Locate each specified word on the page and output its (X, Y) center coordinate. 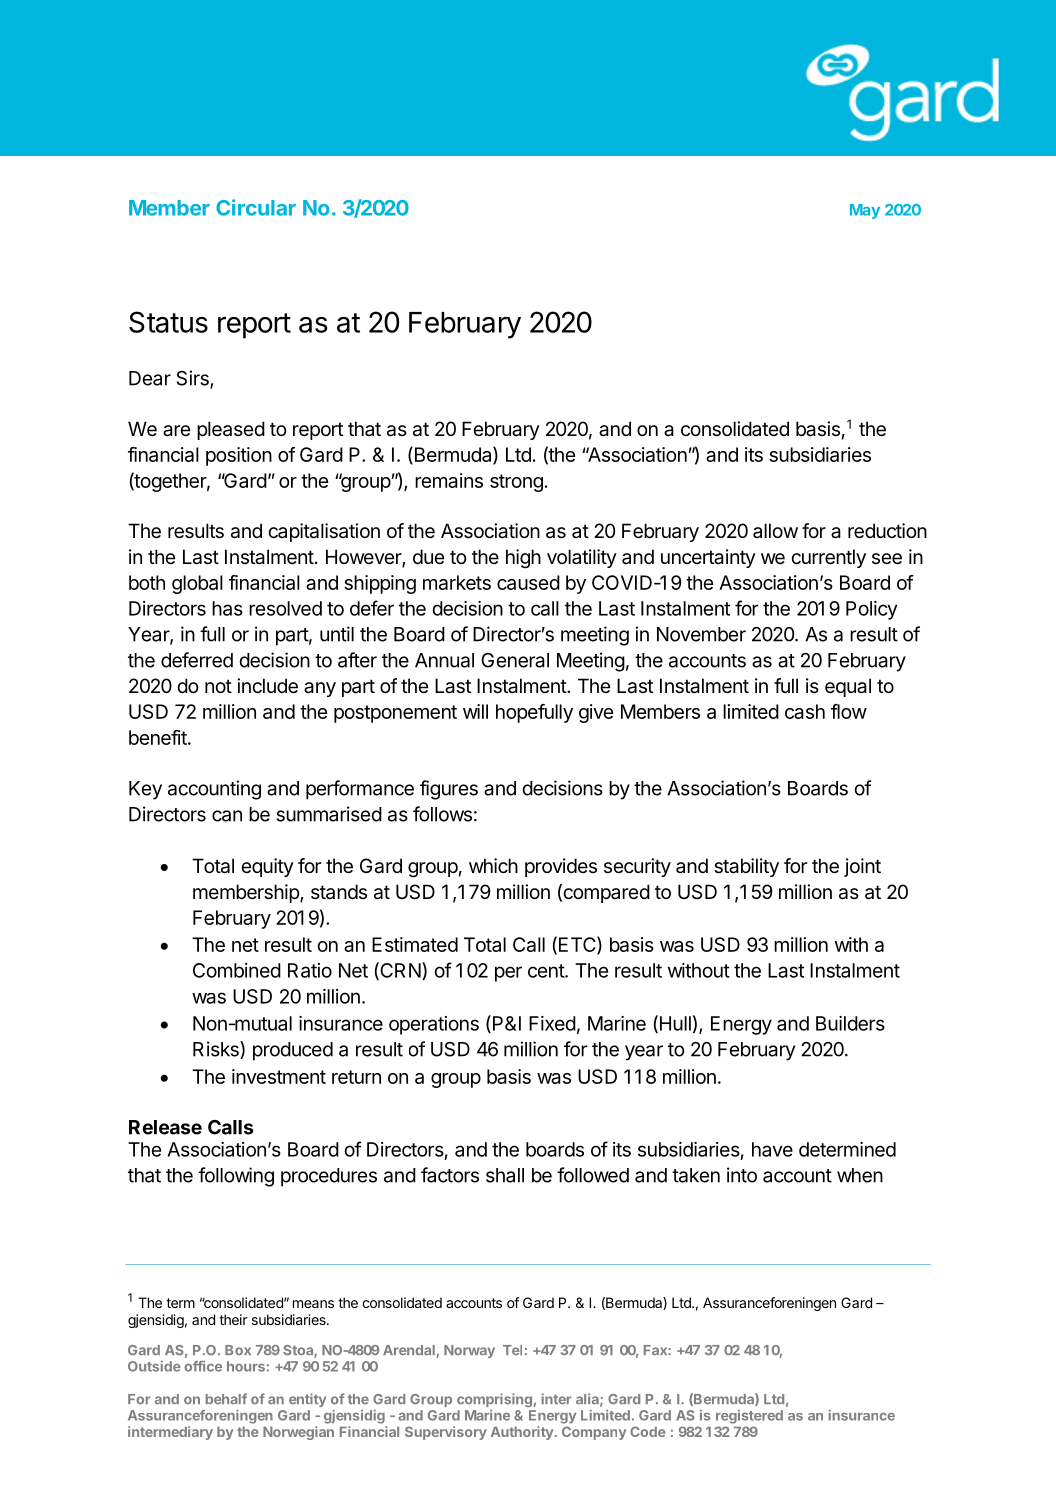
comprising (494, 1400)
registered (749, 1417)
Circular (256, 207)
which (493, 866)
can (227, 816)
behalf (226, 1398)
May (865, 211)
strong (516, 483)
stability (746, 867)
